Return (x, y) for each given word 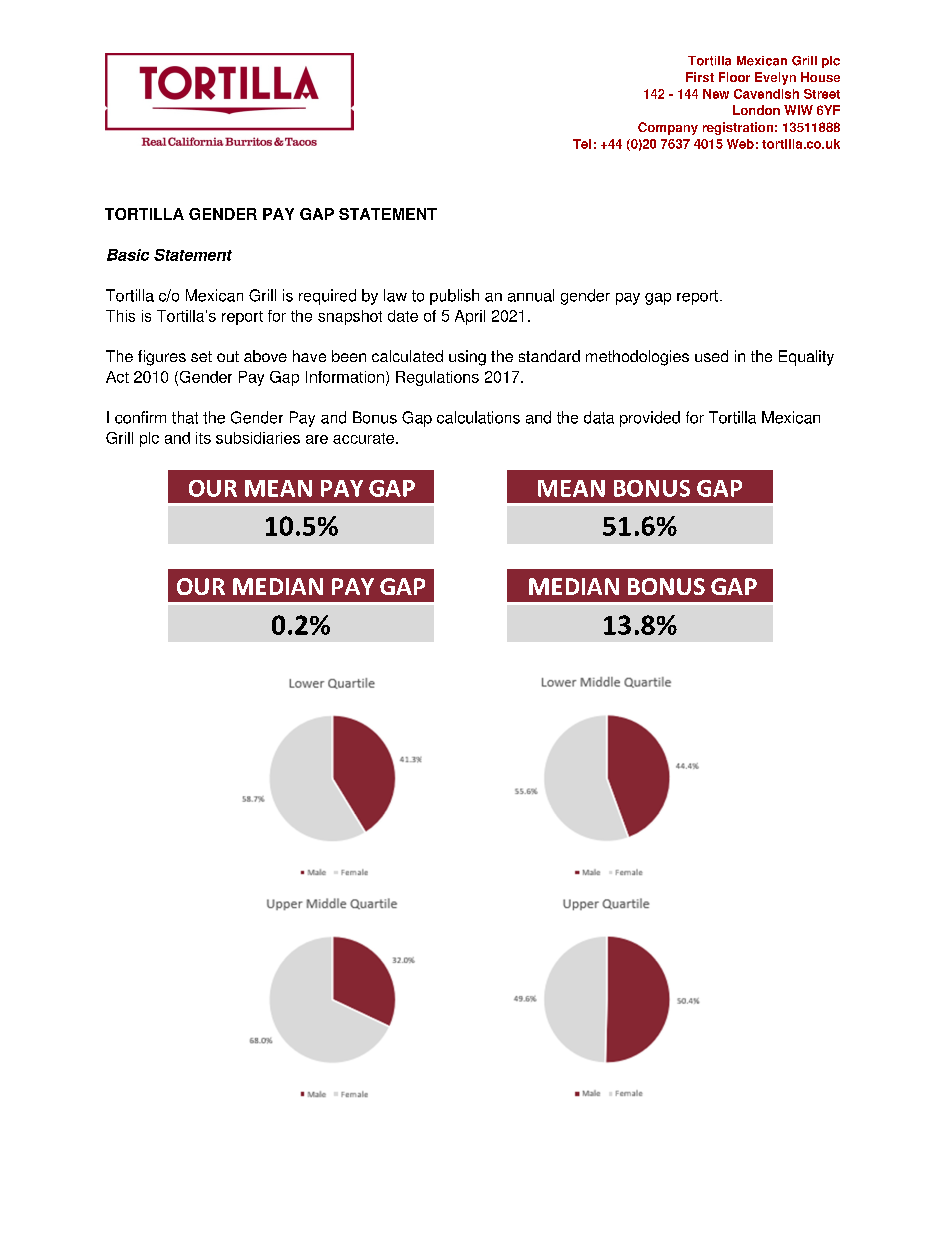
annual (531, 295)
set (201, 356)
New (716, 94)
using (467, 358)
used (711, 356)
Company (668, 128)
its (203, 438)
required (327, 297)
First (700, 77)
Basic (128, 255)
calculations (478, 417)
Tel (582, 144)
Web (740, 144)
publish (454, 297)
